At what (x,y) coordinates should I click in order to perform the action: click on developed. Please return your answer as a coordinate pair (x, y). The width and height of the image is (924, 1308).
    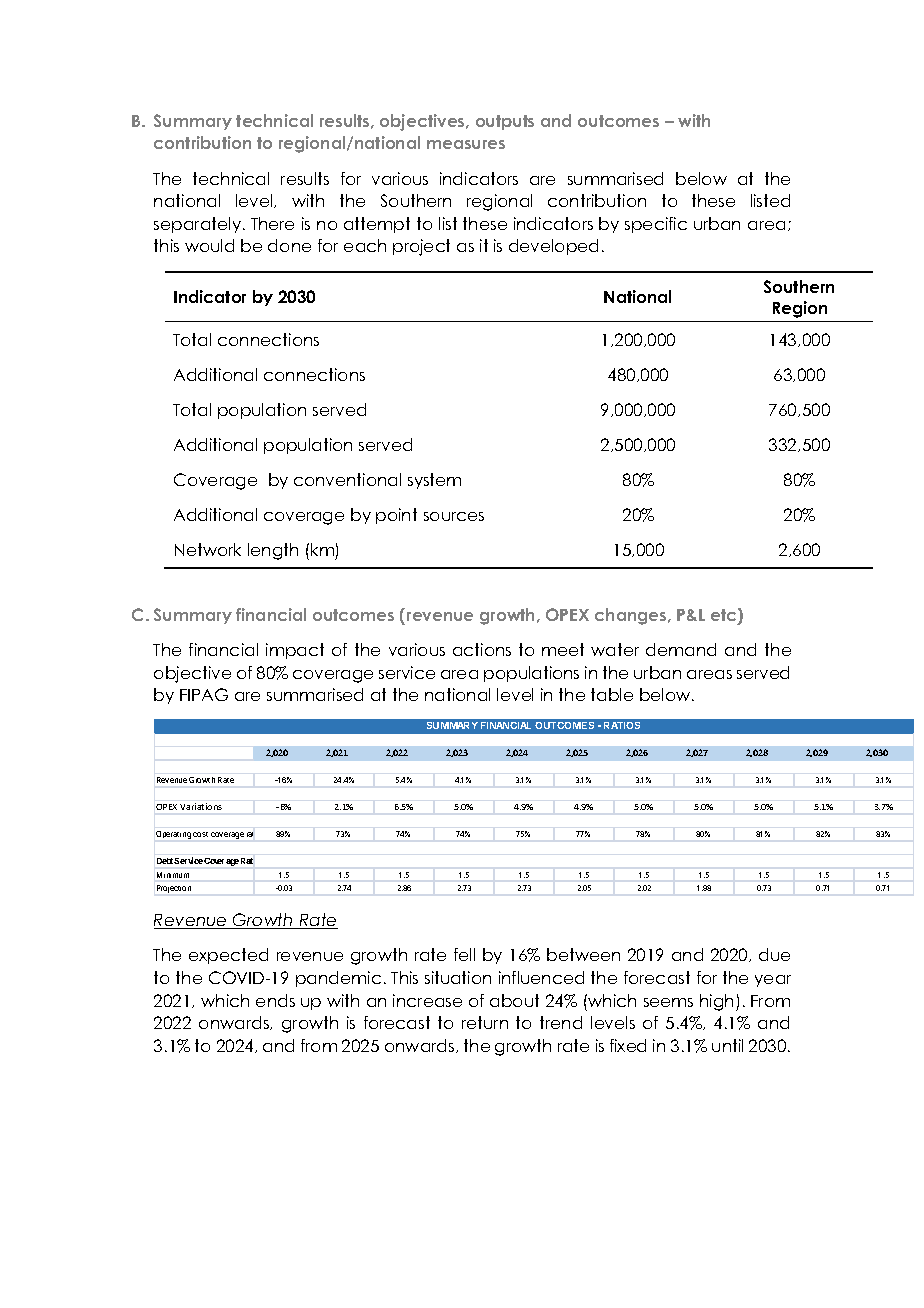
    Looking at the image, I should click on (553, 247).
